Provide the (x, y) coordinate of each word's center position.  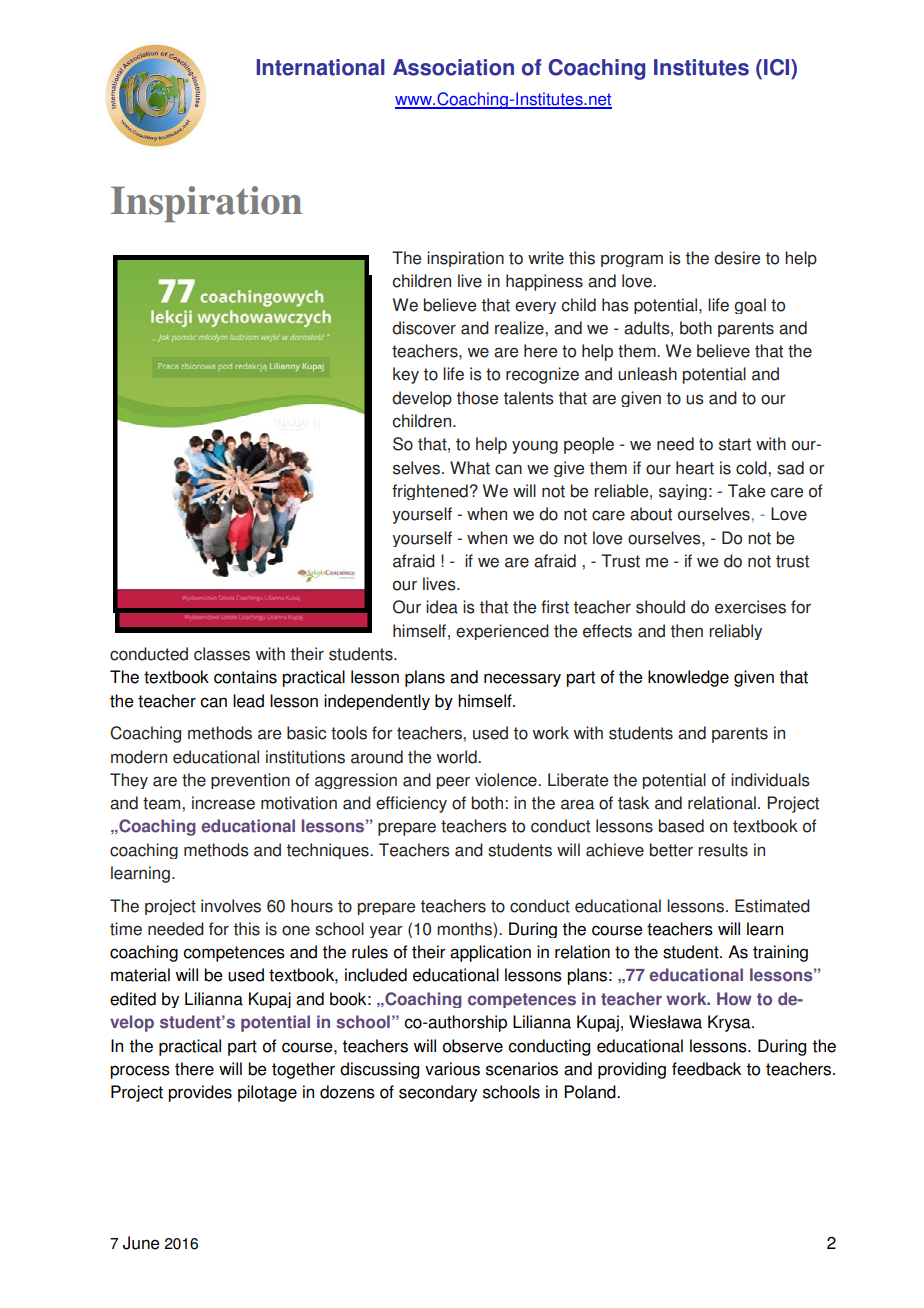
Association (453, 67)
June (141, 1243)
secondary (438, 1093)
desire (737, 258)
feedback (706, 1069)
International (321, 67)
